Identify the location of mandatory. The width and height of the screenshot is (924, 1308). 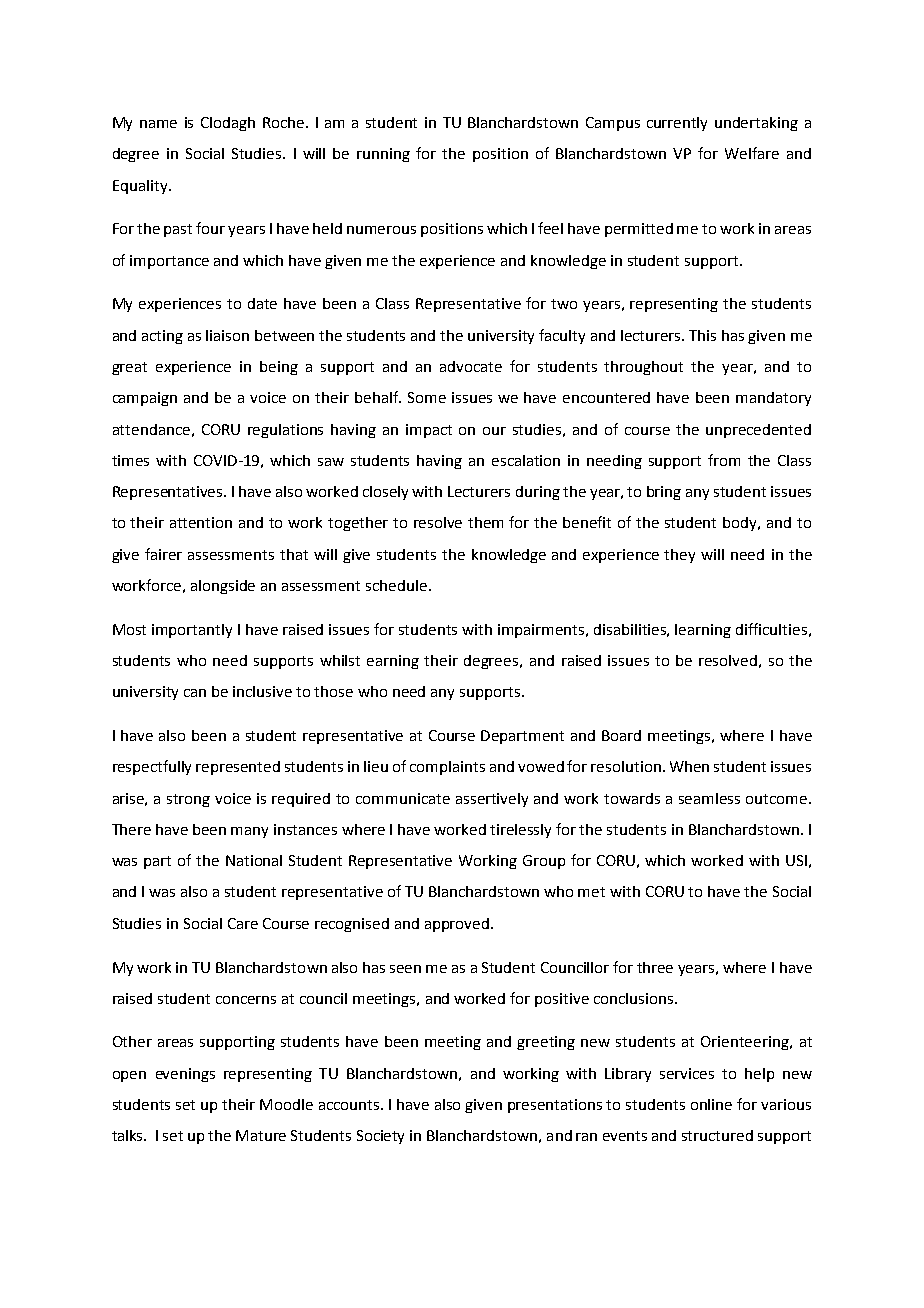
(773, 399).
